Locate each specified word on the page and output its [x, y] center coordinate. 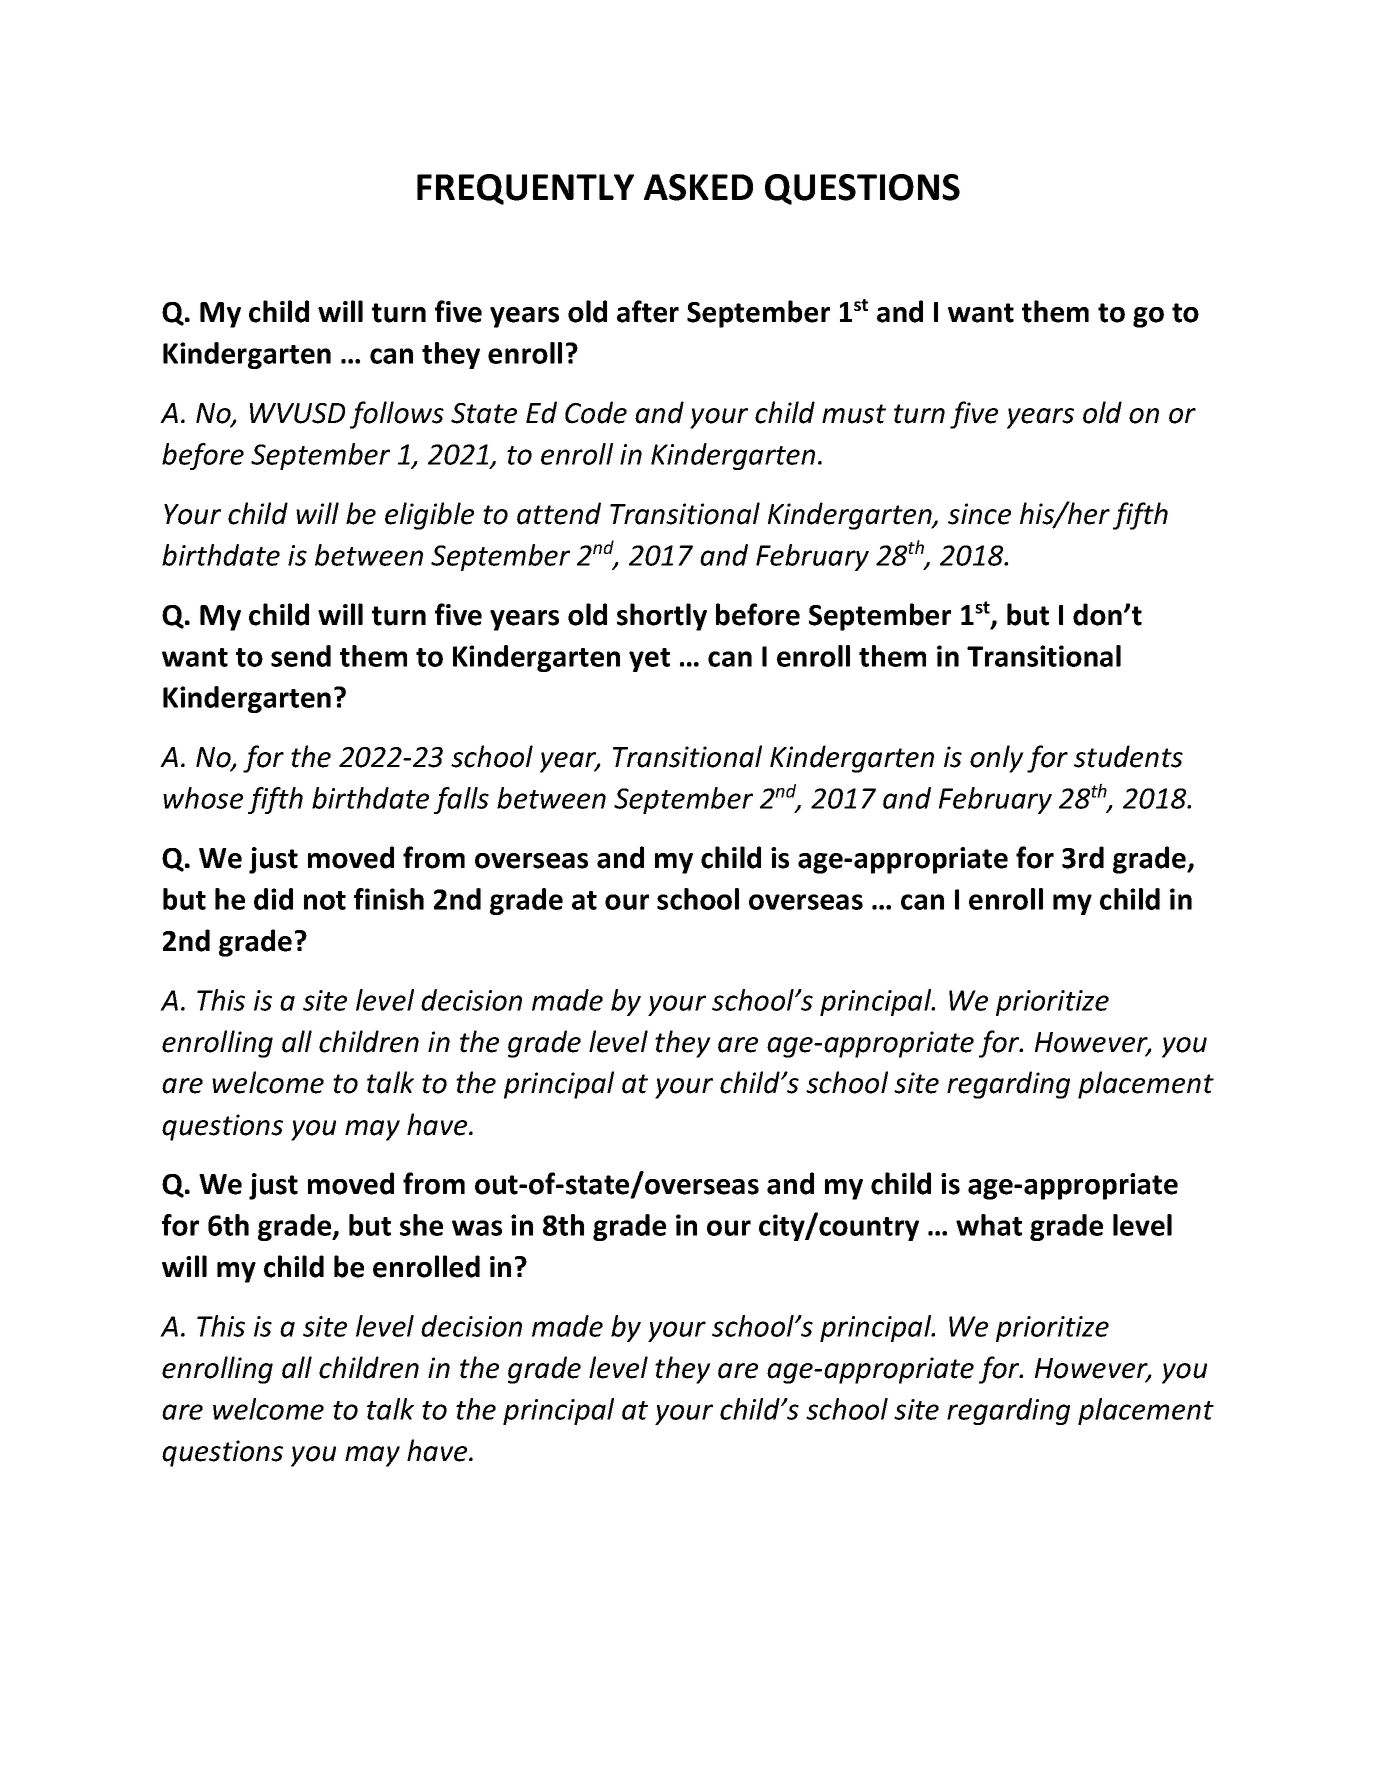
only [997, 759]
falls [461, 800]
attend [559, 513]
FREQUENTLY [525, 189]
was [477, 1228]
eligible [429, 516]
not [325, 900]
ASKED [698, 187]
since [979, 514]
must [854, 414]
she [421, 1225]
